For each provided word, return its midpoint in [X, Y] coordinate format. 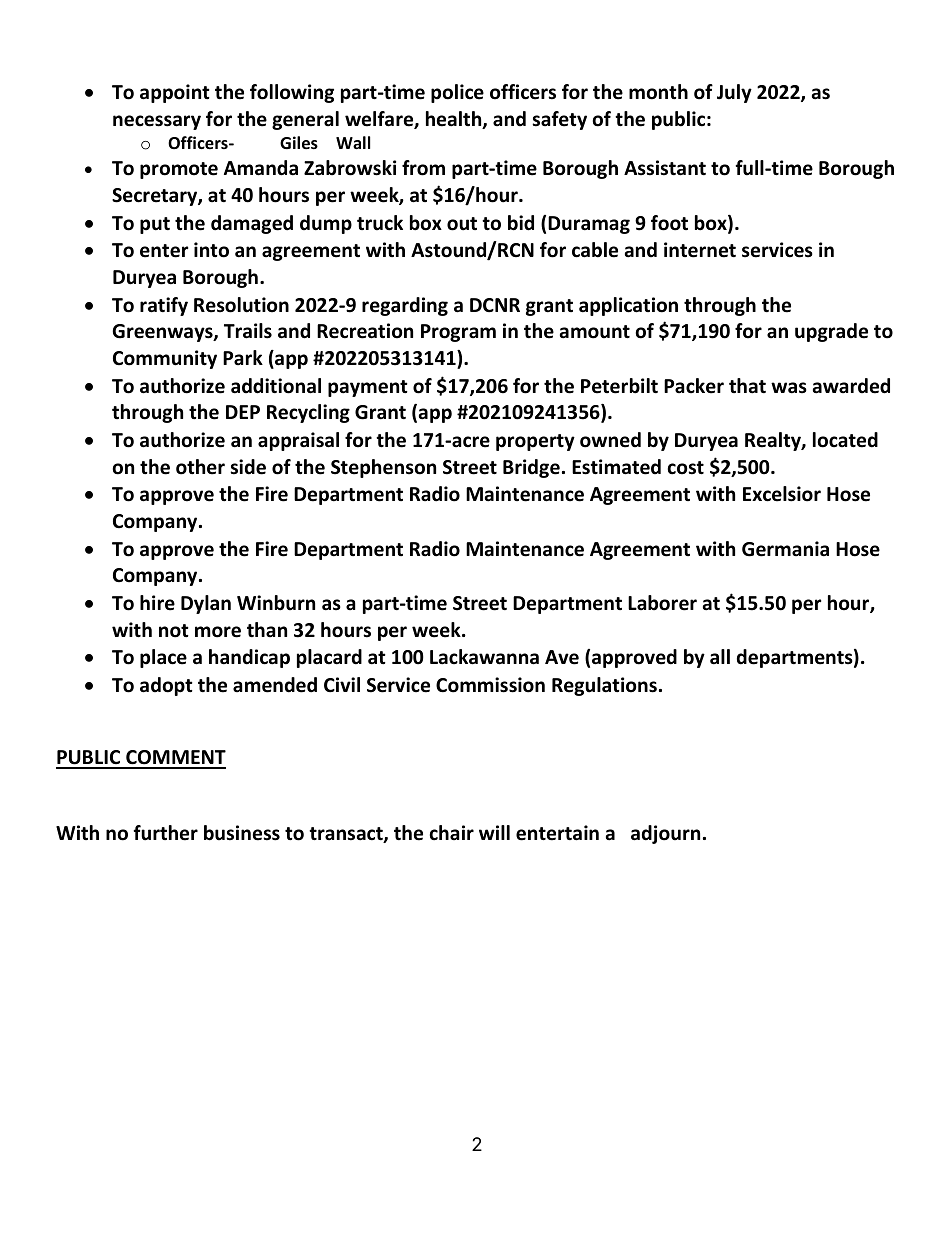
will [494, 832]
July [734, 93]
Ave [562, 657]
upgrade [831, 332]
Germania [785, 549]
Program [458, 333]
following [292, 93]
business [242, 833]
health [455, 120]
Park [243, 358]
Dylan [206, 604]
